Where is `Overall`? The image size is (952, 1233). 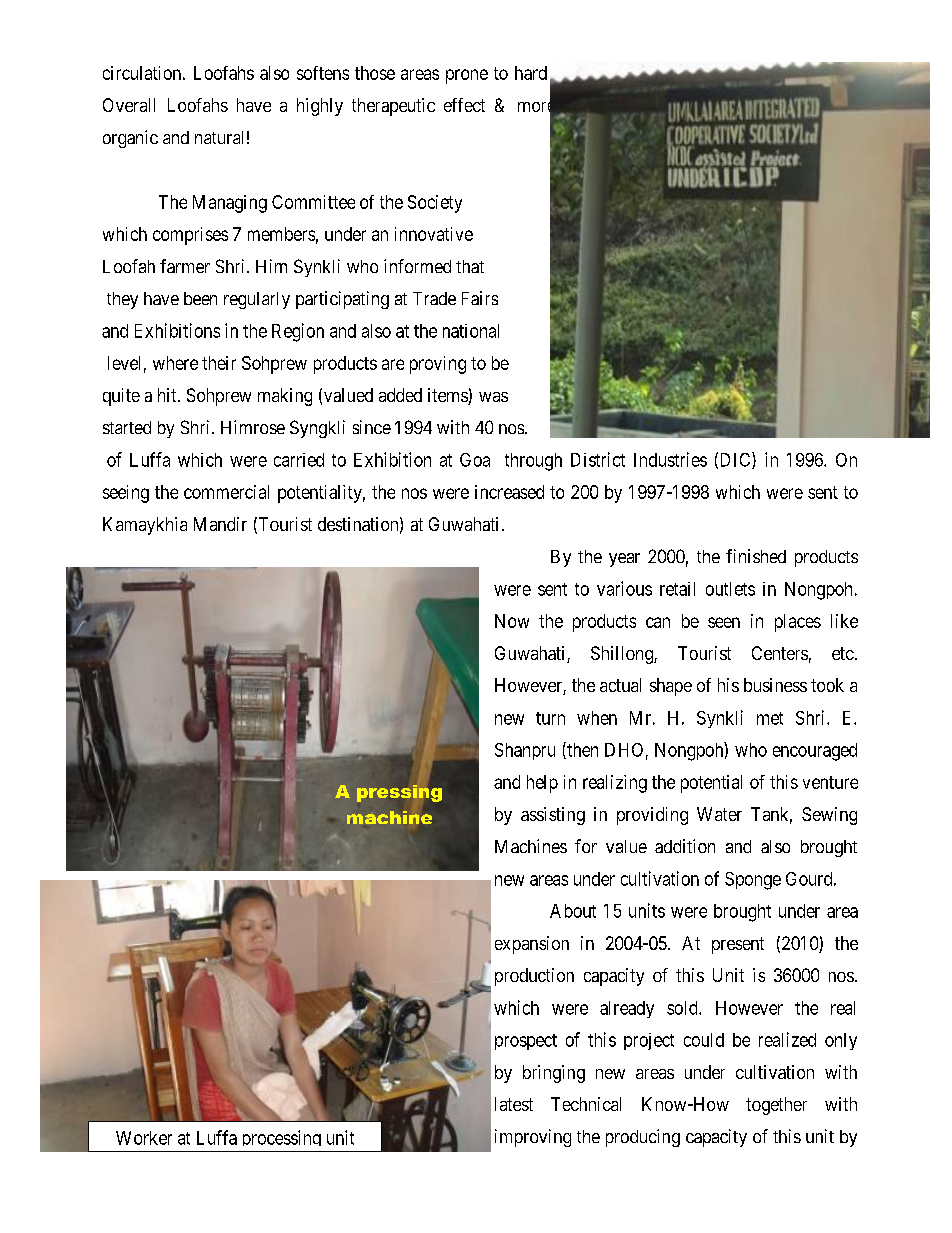
Overall is located at coordinates (129, 105).
